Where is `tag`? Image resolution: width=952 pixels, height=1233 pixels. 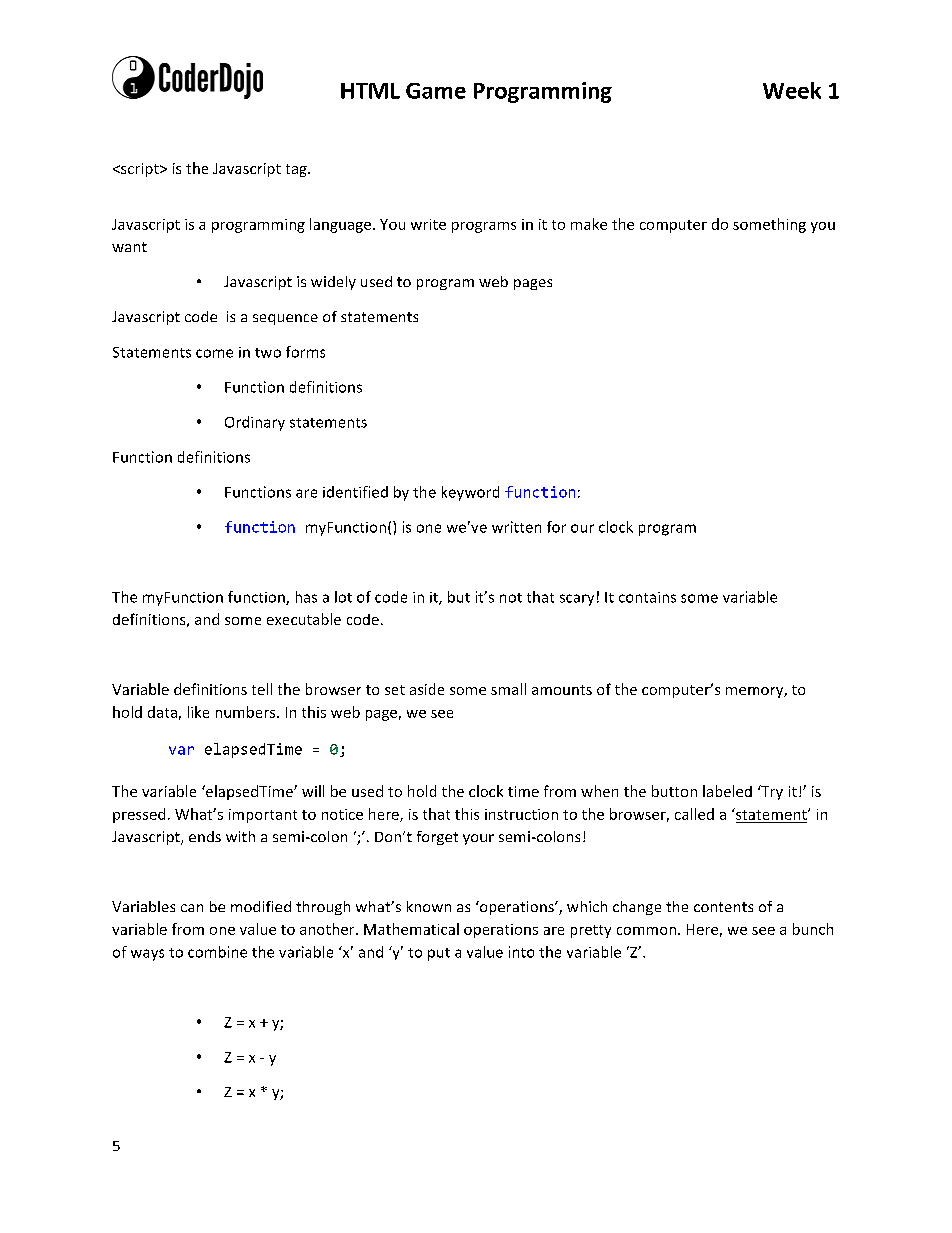
tag is located at coordinates (297, 170).
